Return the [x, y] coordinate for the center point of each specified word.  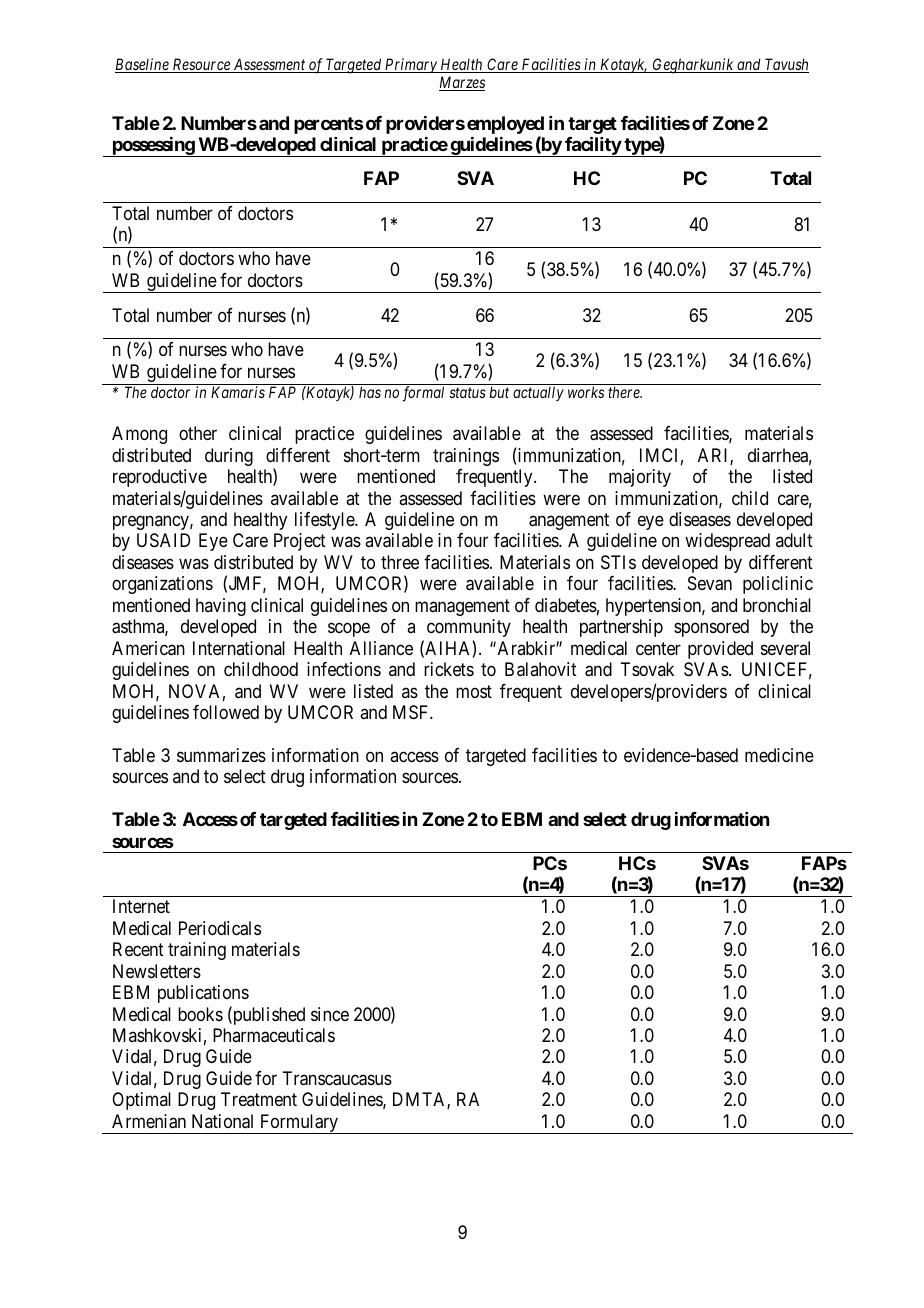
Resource [201, 65]
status [467, 393]
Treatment [259, 1099]
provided [720, 650]
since [330, 1014]
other [198, 433]
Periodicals [220, 928]
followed [226, 712]
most [474, 691]
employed [505, 126]
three [400, 562]
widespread [727, 542]
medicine [779, 755]
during [229, 457]
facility [592, 146]
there [625, 392]
